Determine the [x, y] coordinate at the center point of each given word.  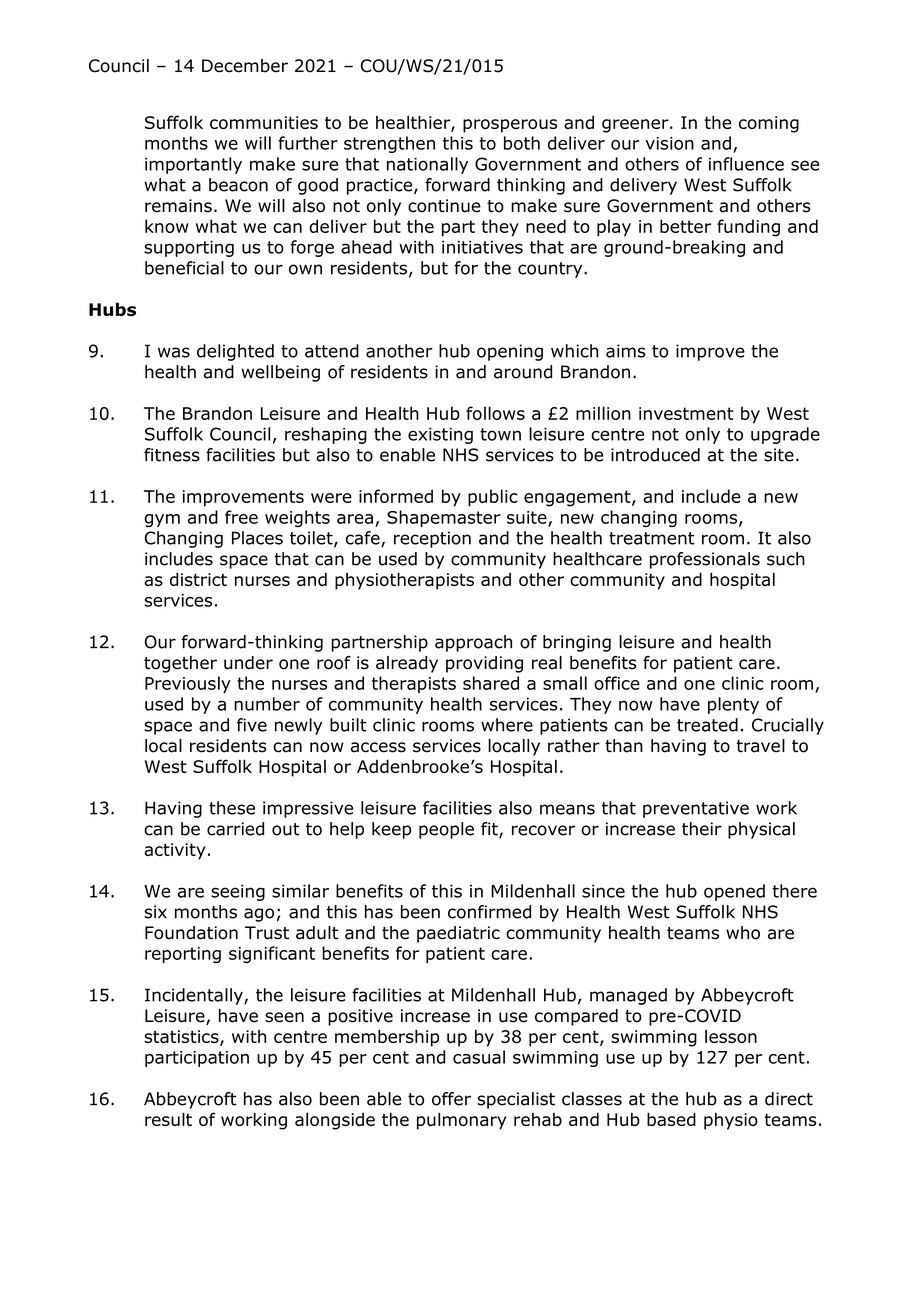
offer [451, 1099]
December [245, 66]
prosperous [510, 126]
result [168, 1119]
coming [769, 124]
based [671, 1119]
